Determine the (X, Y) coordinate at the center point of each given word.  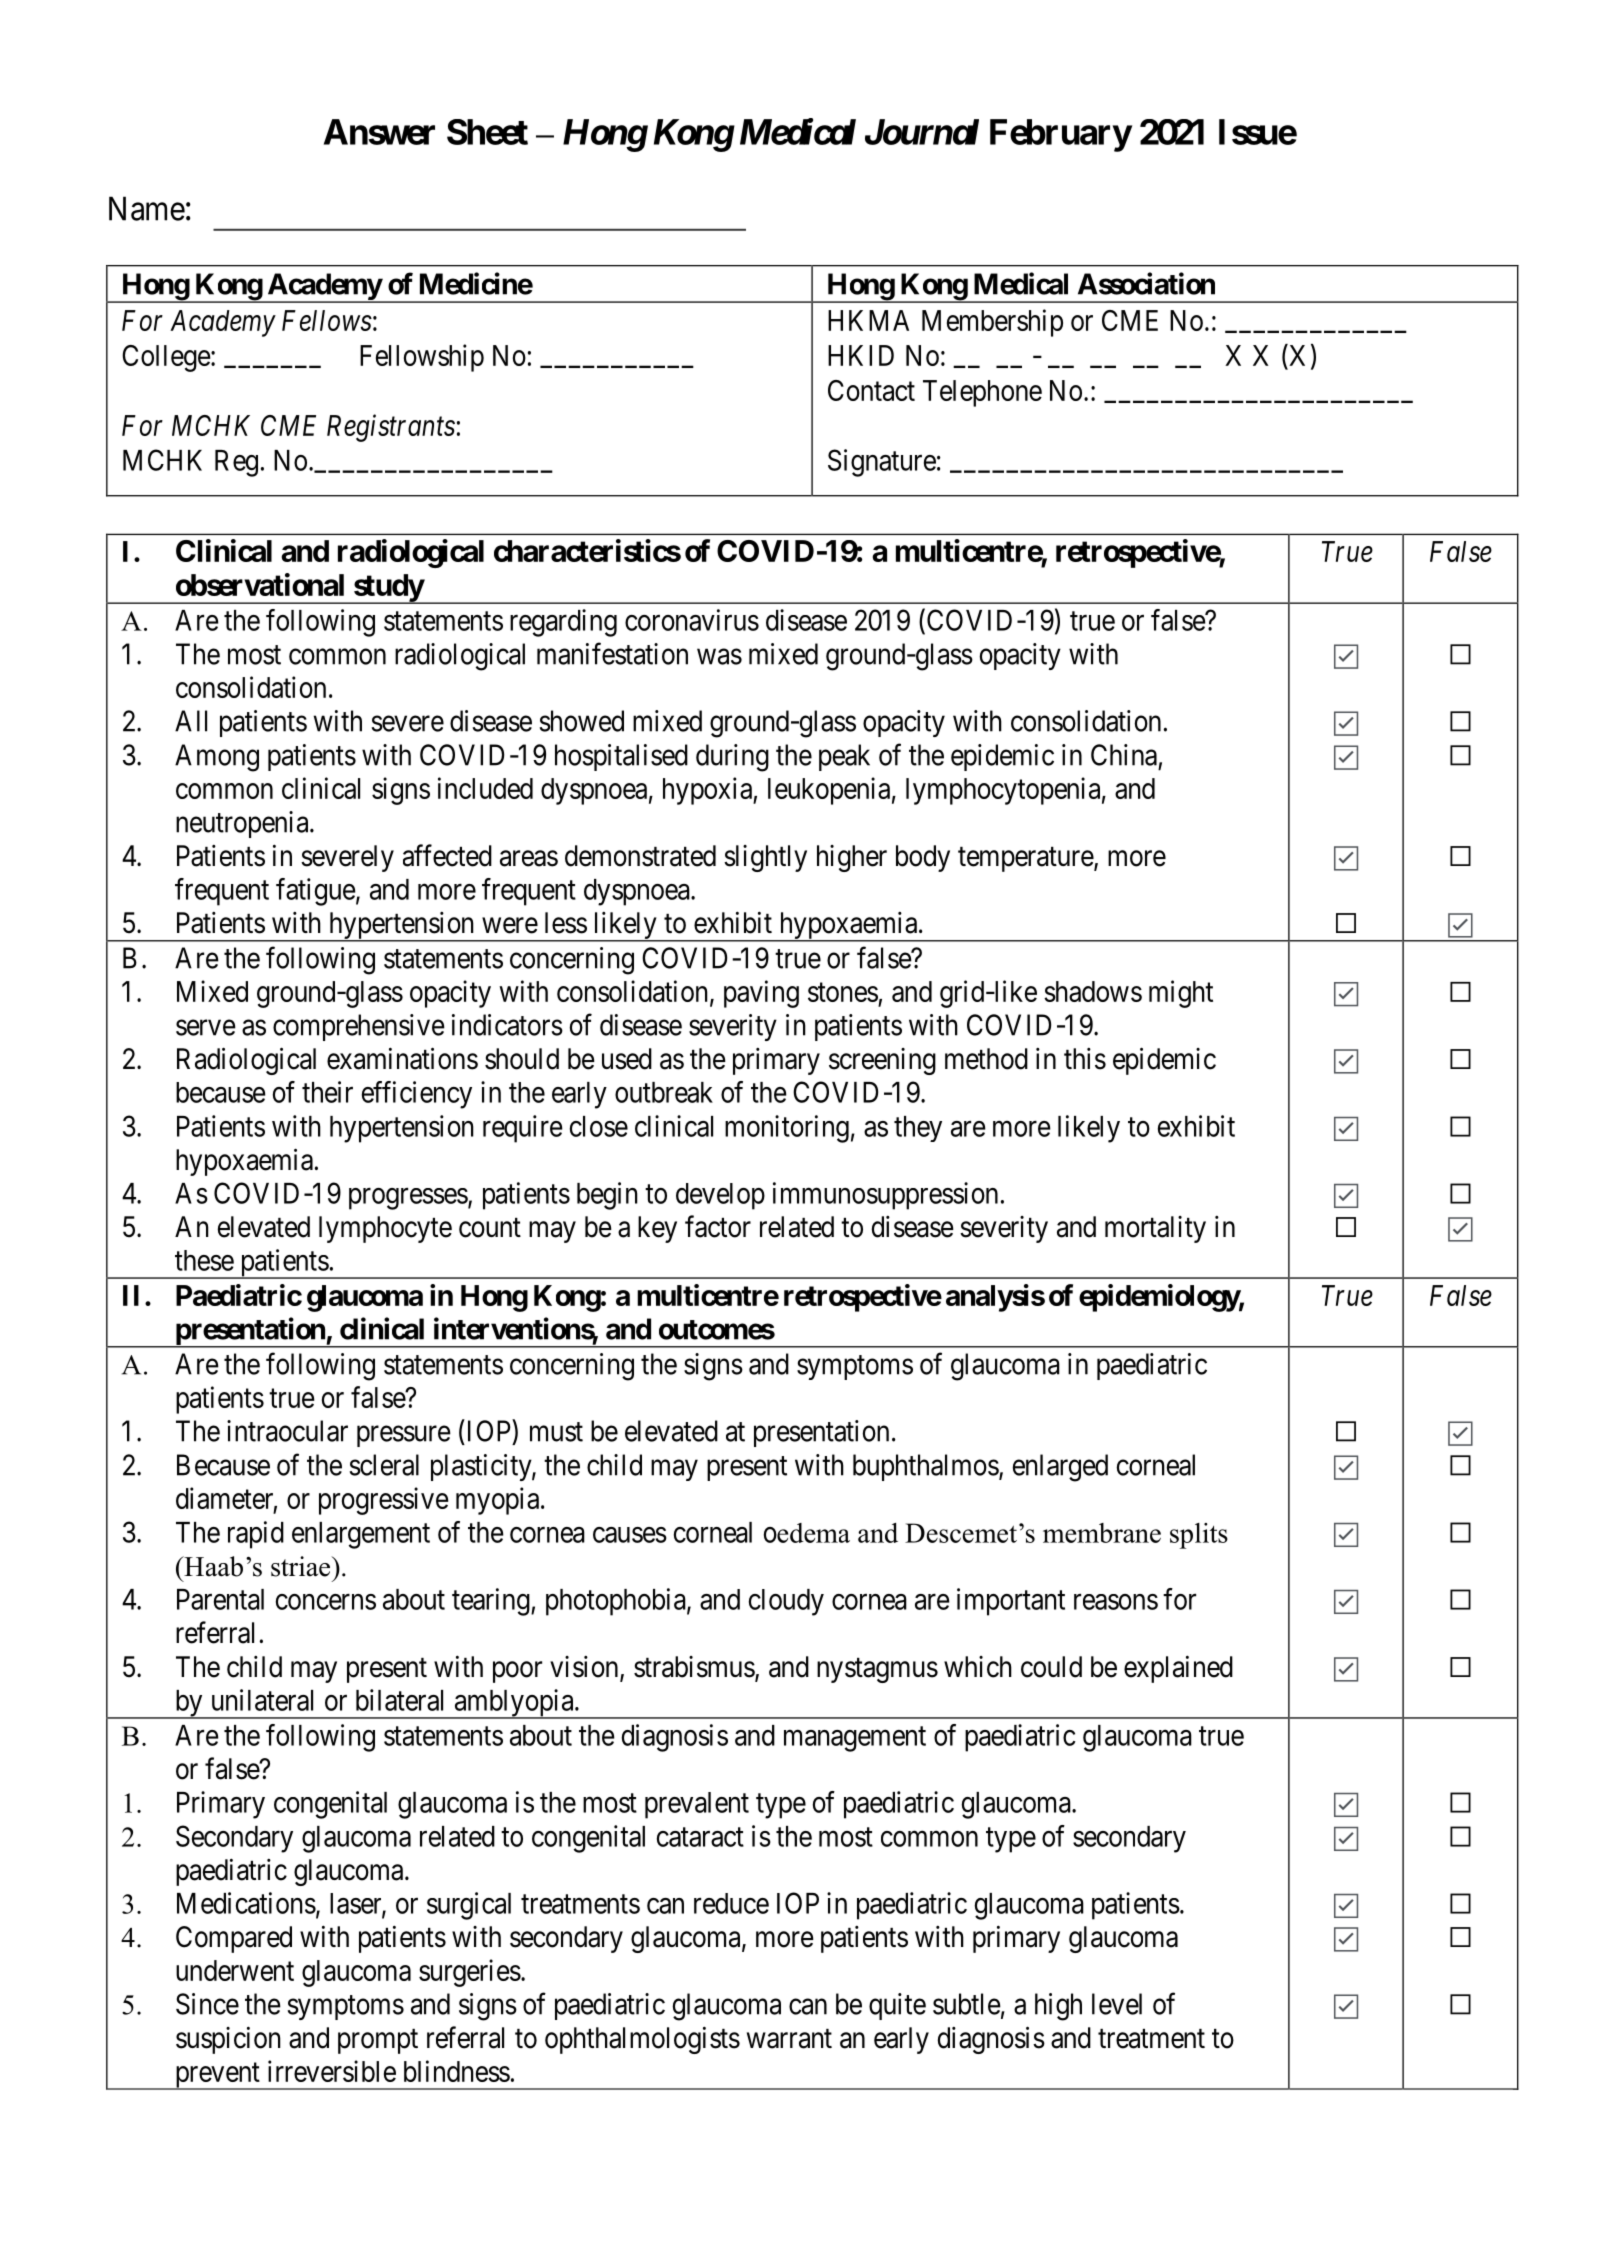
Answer (379, 132)
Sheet (487, 132)
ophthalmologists (642, 2040)
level (1117, 2004)
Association (1146, 283)
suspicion (228, 2040)
